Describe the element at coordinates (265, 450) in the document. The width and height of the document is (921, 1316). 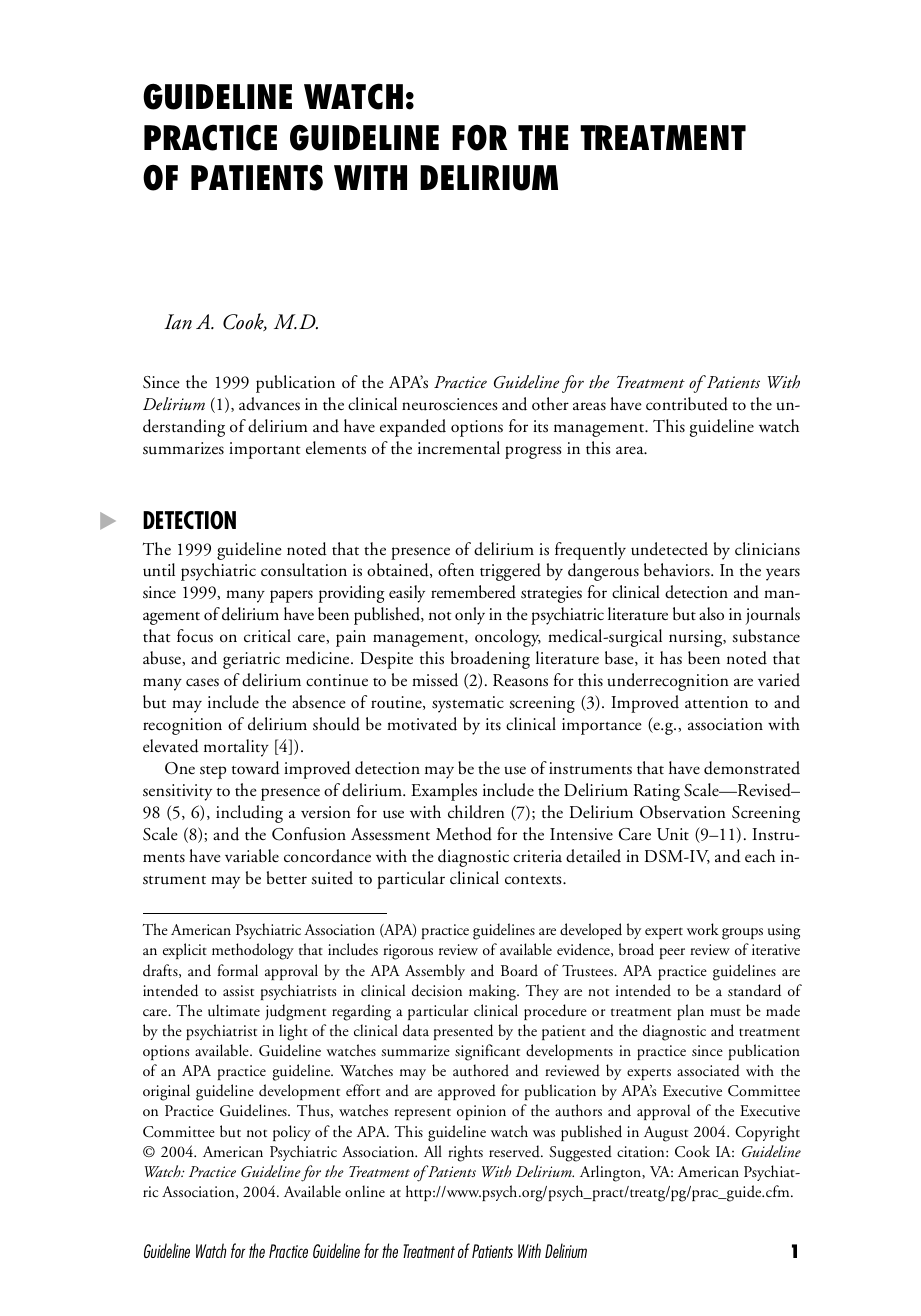
I see `important` at that location.
